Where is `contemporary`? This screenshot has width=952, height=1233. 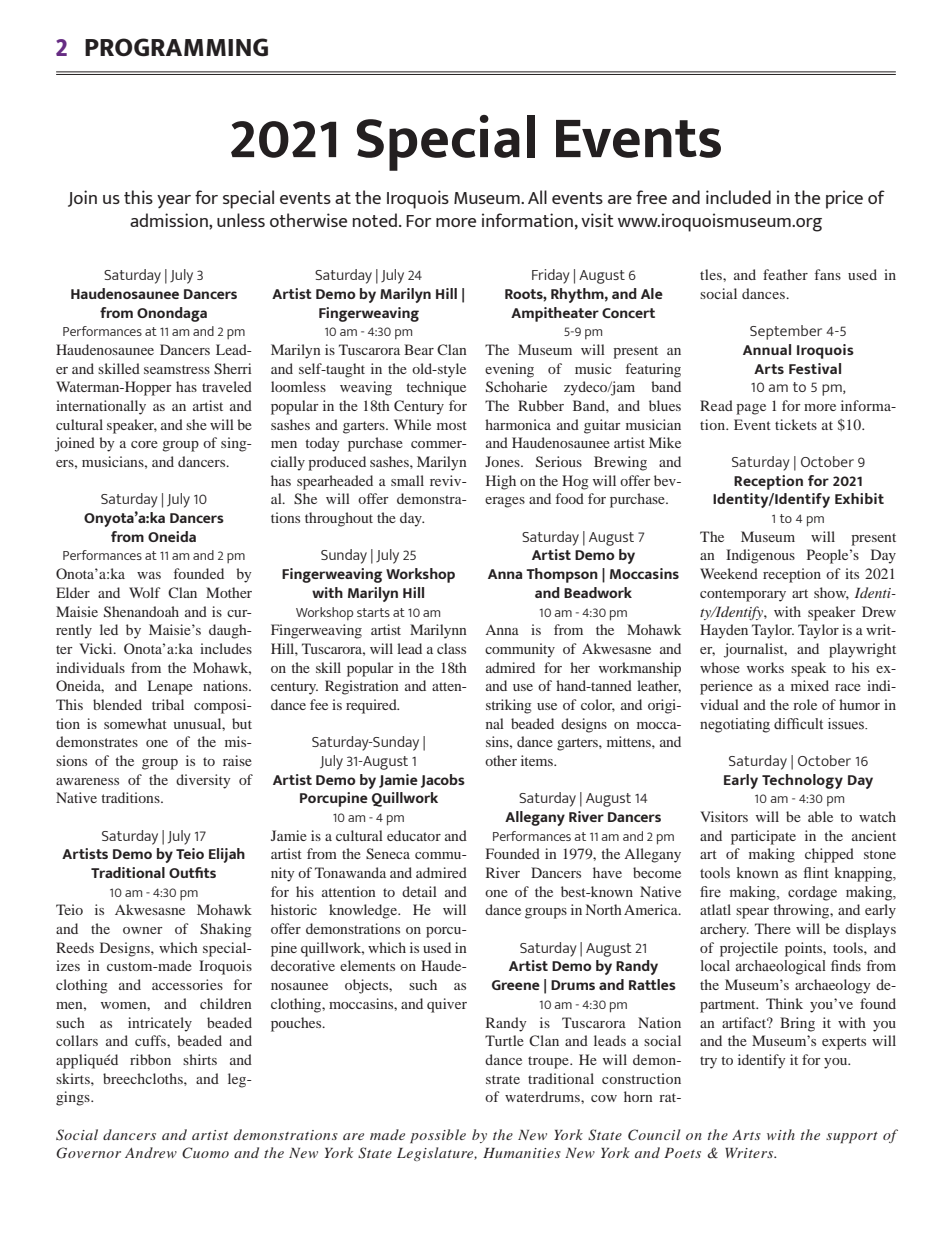
contemporary is located at coordinates (743, 595).
